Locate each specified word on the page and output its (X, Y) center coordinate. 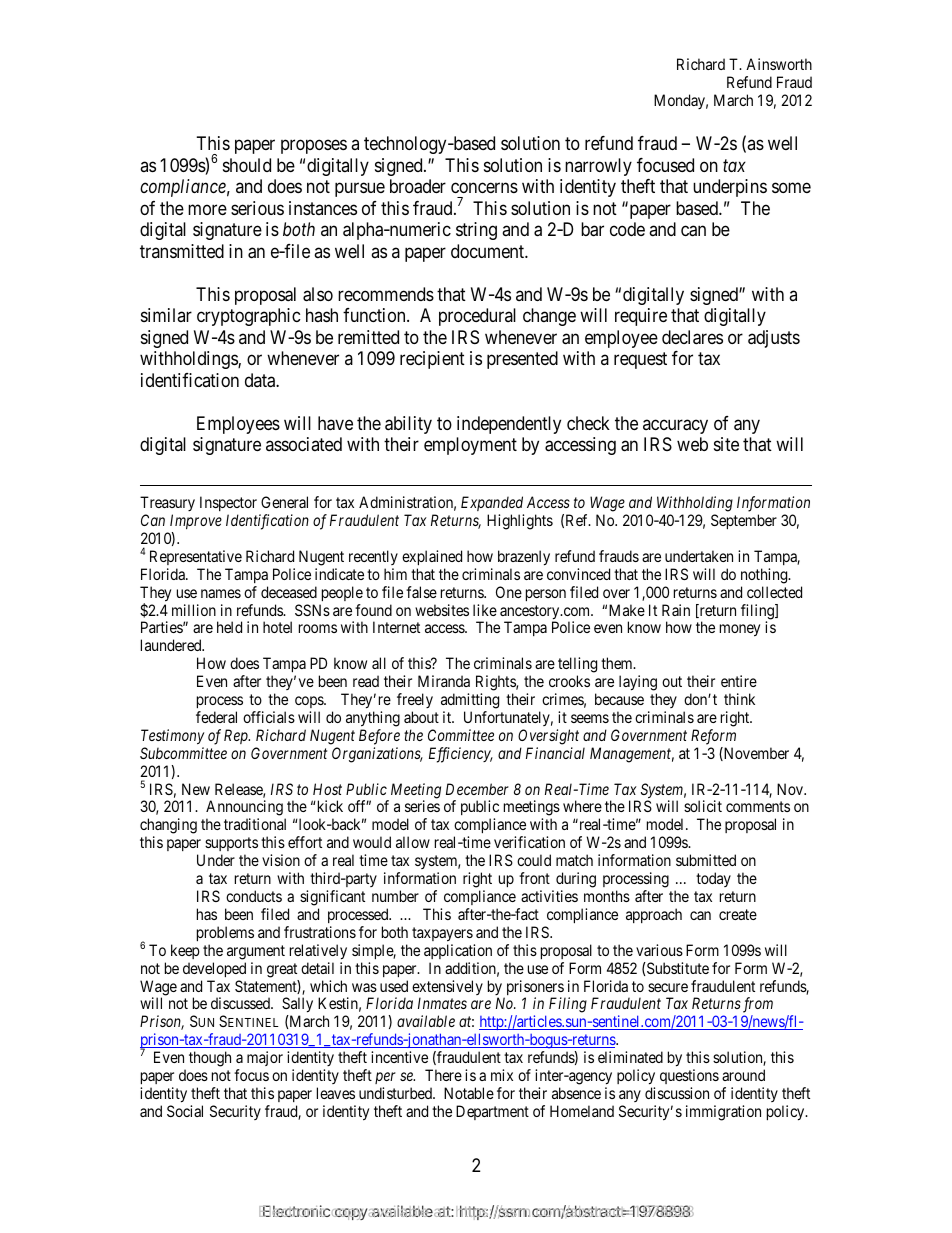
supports (231, 846)
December (477, 789)
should (247, 165)
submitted (706, 860)
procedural (477, 317)
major (265, 1058)
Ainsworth (779, 64)
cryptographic (249, 317)
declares (692, 337)
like (485, 610)
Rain (676, 610)
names (221, 593)
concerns (484, 188)
